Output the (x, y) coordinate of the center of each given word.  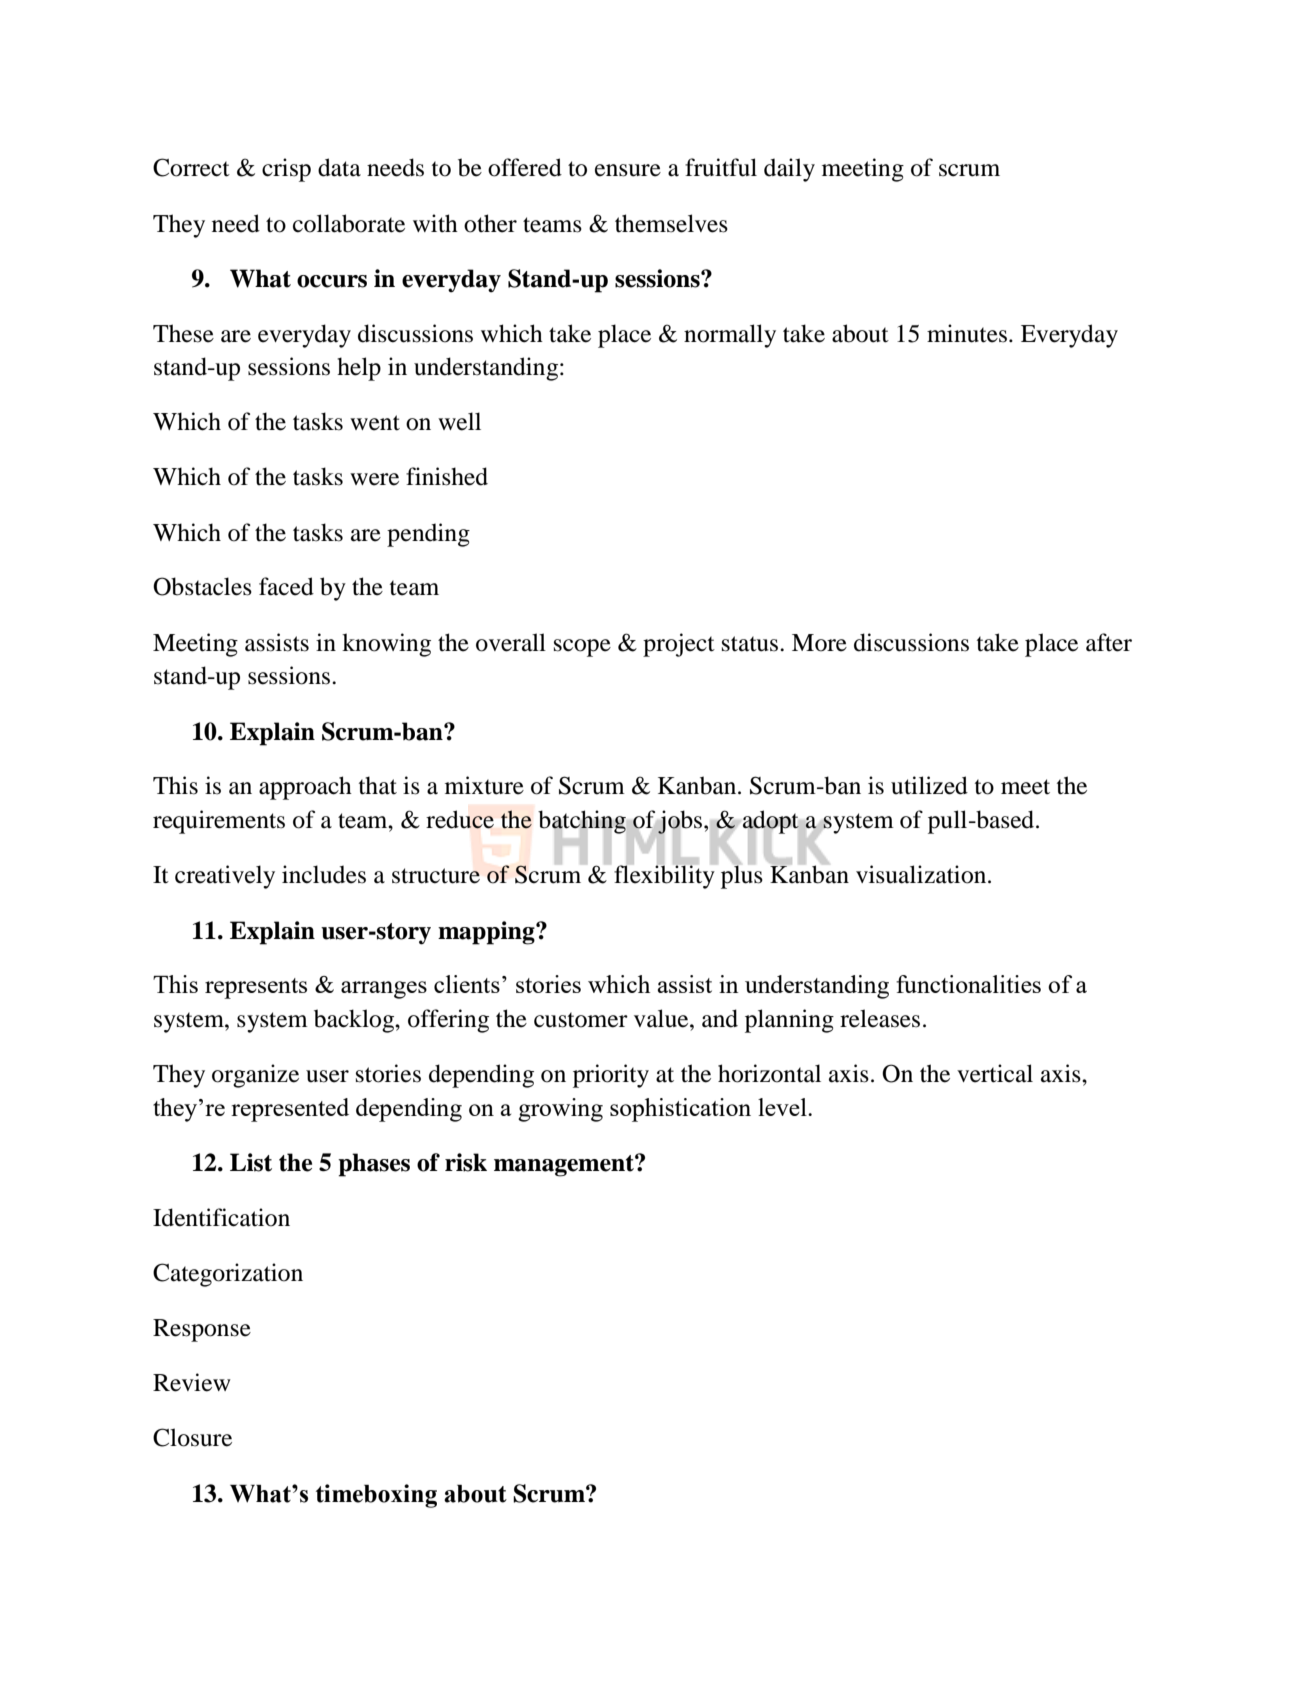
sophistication (680, 1110)
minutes (967, 333)
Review (192, 1382)
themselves (671, 223)
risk (466, 1162)
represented (290, 1110)
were (374, 479)
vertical (995, 1073)
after (1109, 642)
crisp (286, 170)
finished (447, 476)
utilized (929, 785)
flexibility (665, 876)
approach (305, 788)
